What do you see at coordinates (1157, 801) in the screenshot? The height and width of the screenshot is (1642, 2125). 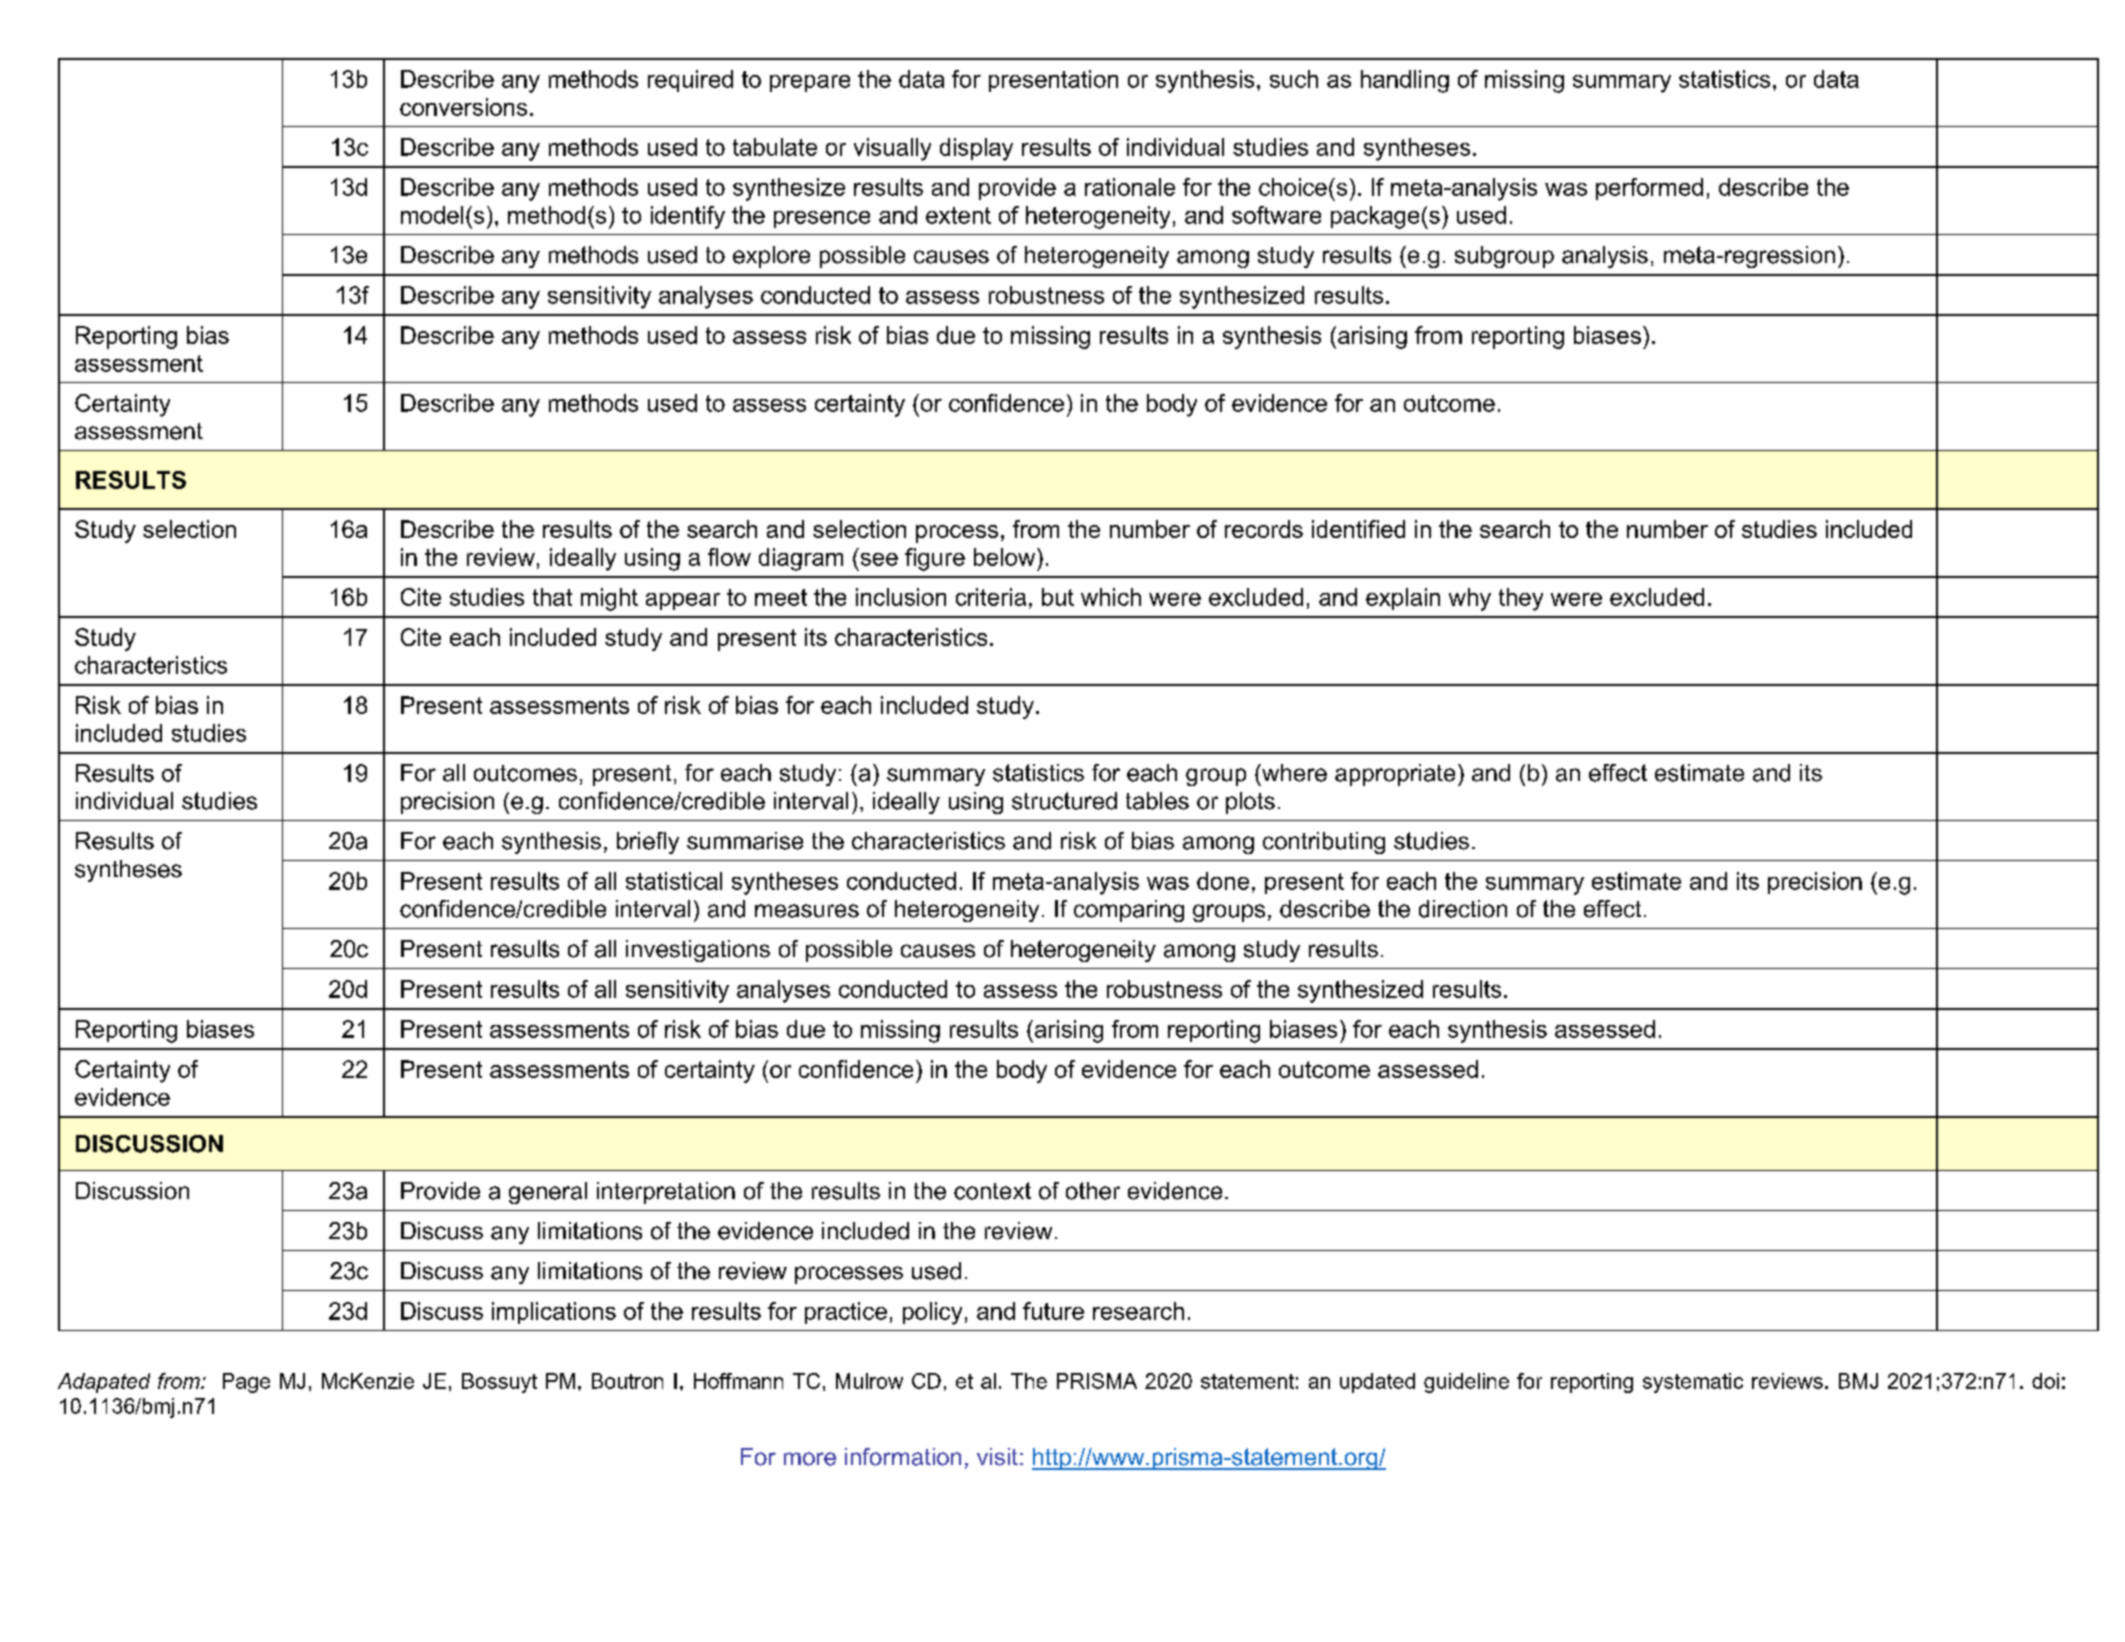 I see `tables` at bounding box center [1157, 801].
